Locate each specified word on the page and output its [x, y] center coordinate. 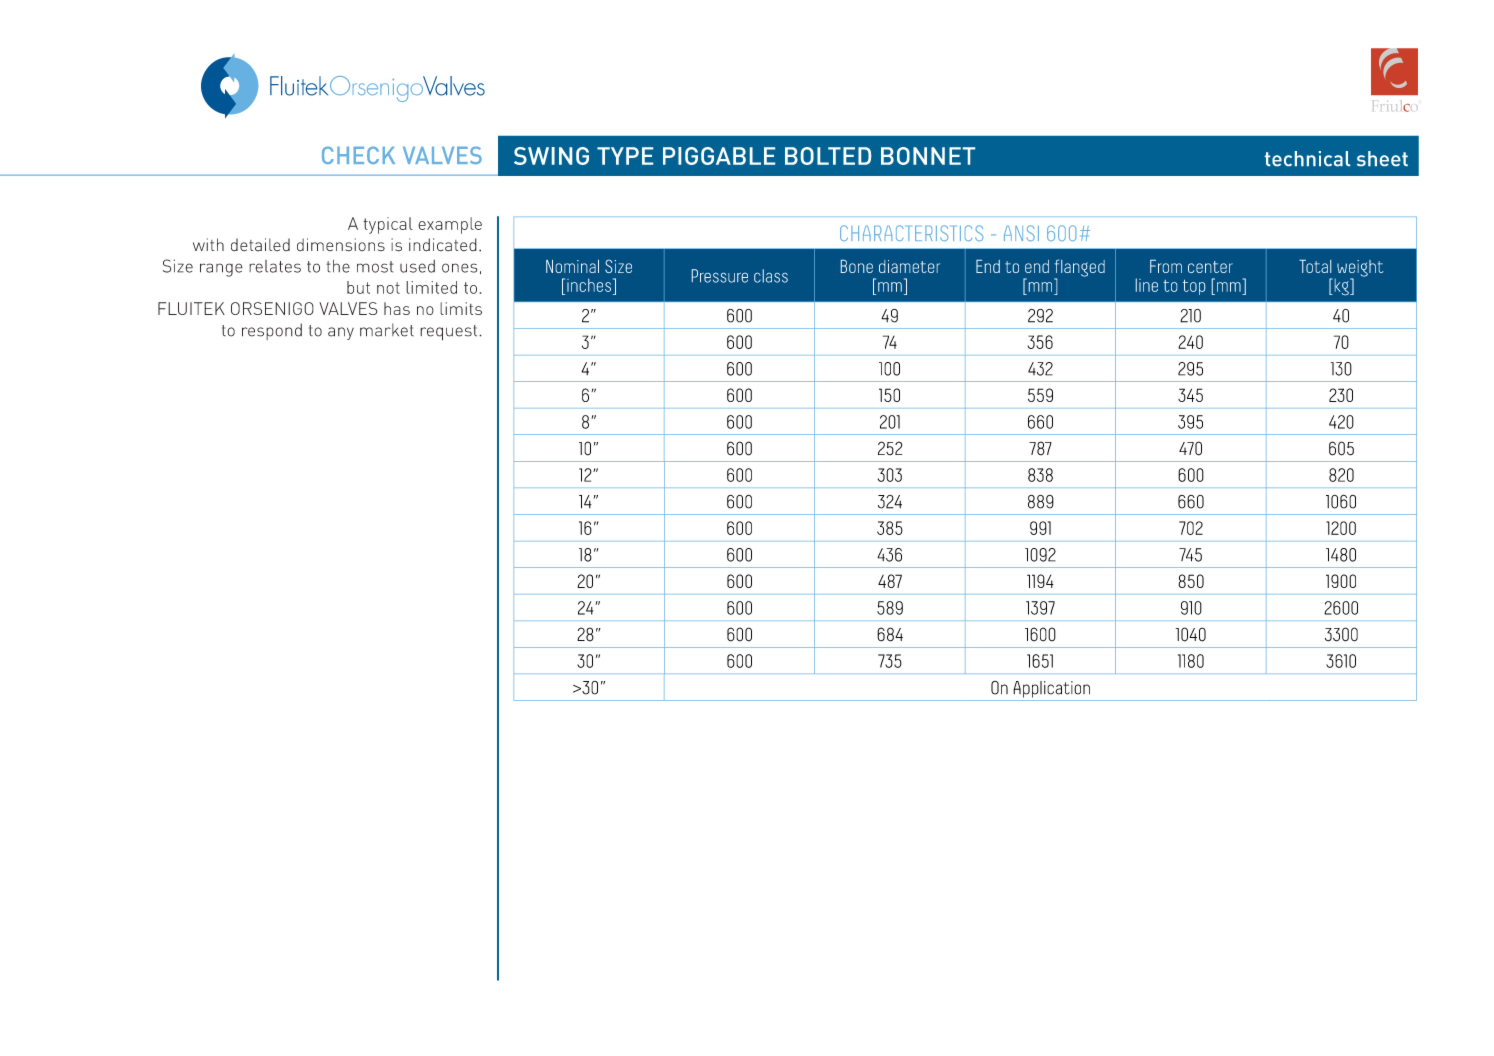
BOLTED [828, 156]
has [397, 308]
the [338, 266]
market [387, 330]
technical [1307, 158]
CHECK [358, 155]
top [1194, 287]
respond [272, 331]
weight [1360, 269]
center [1210, 267]
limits [461, 308]
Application [1051, 689]
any [341, 333]
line [1147, 285]
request [450, 333]
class [771, 276]
